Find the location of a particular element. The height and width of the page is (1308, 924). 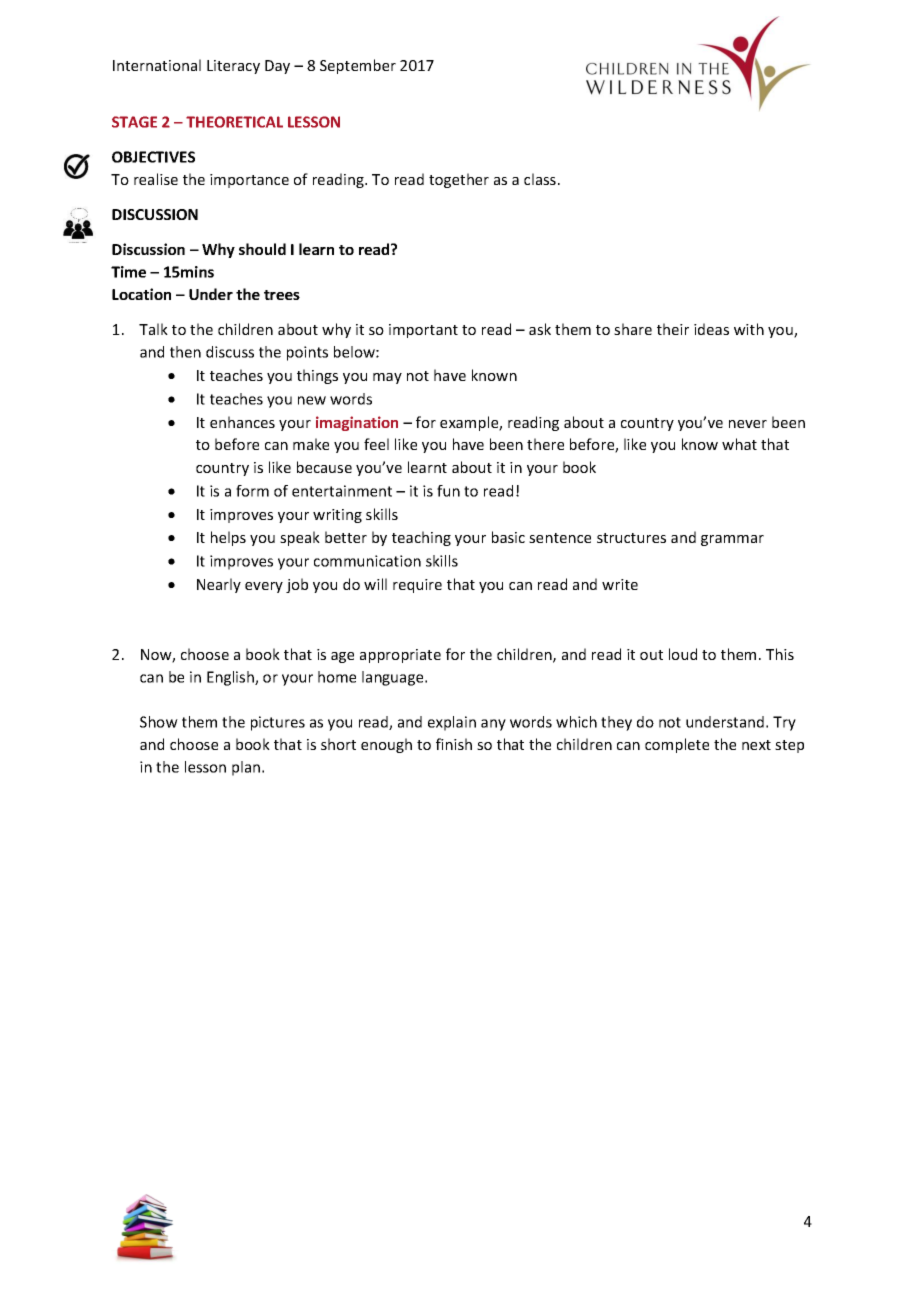

what is located at coordinates (739, 444).
